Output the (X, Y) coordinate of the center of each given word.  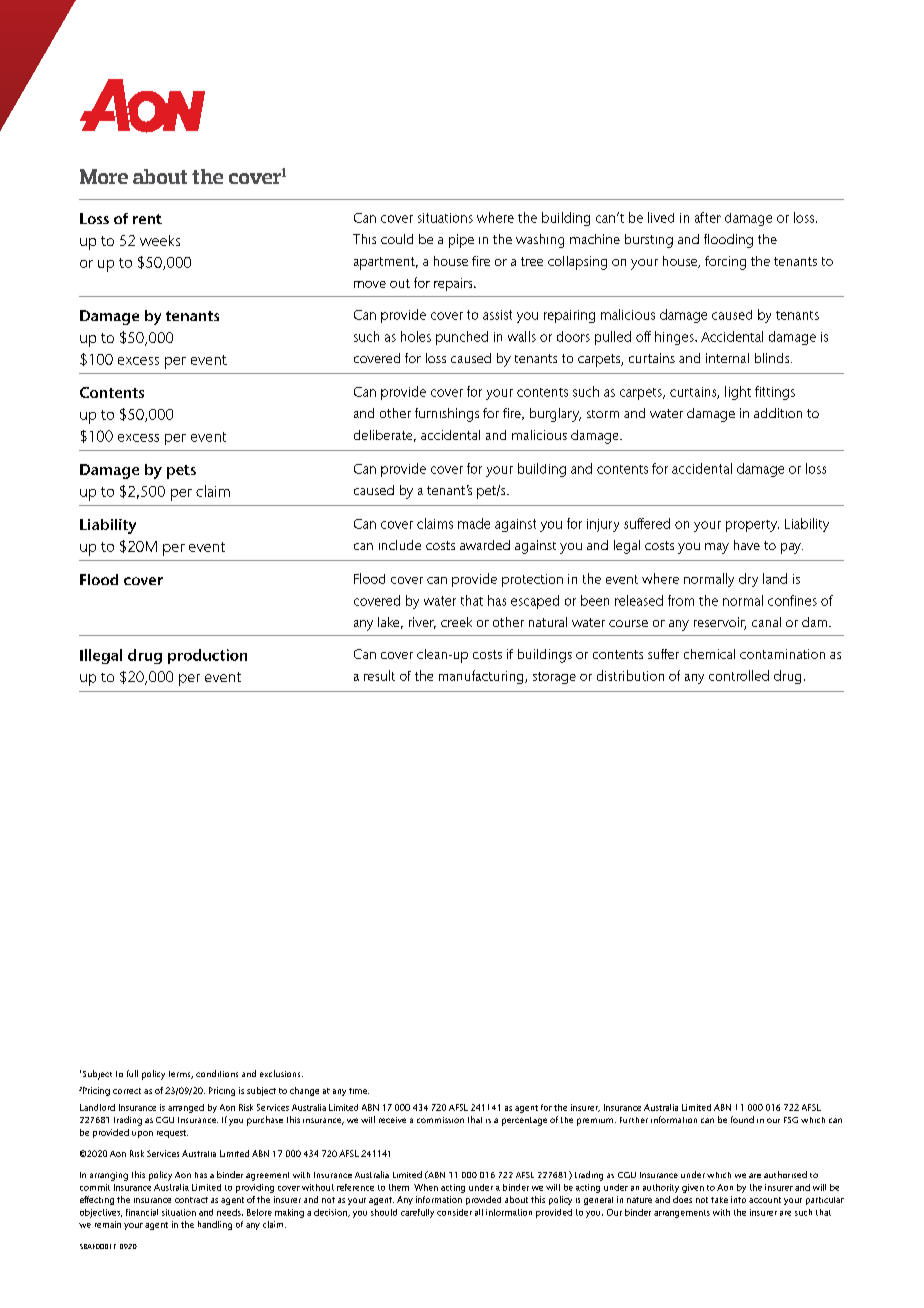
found (742, 1119)
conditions (217, 1073)
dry (748, 580)
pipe (461, 241)
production (207, 656)
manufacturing (482, 677)
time (359, 1091)
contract (191, 1200)
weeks (160, 240)
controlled (739, 675)
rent (147, 219)
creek (456, 622)
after (708, 217)
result (379, 675)
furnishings (447, 415)
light (738, 393)
